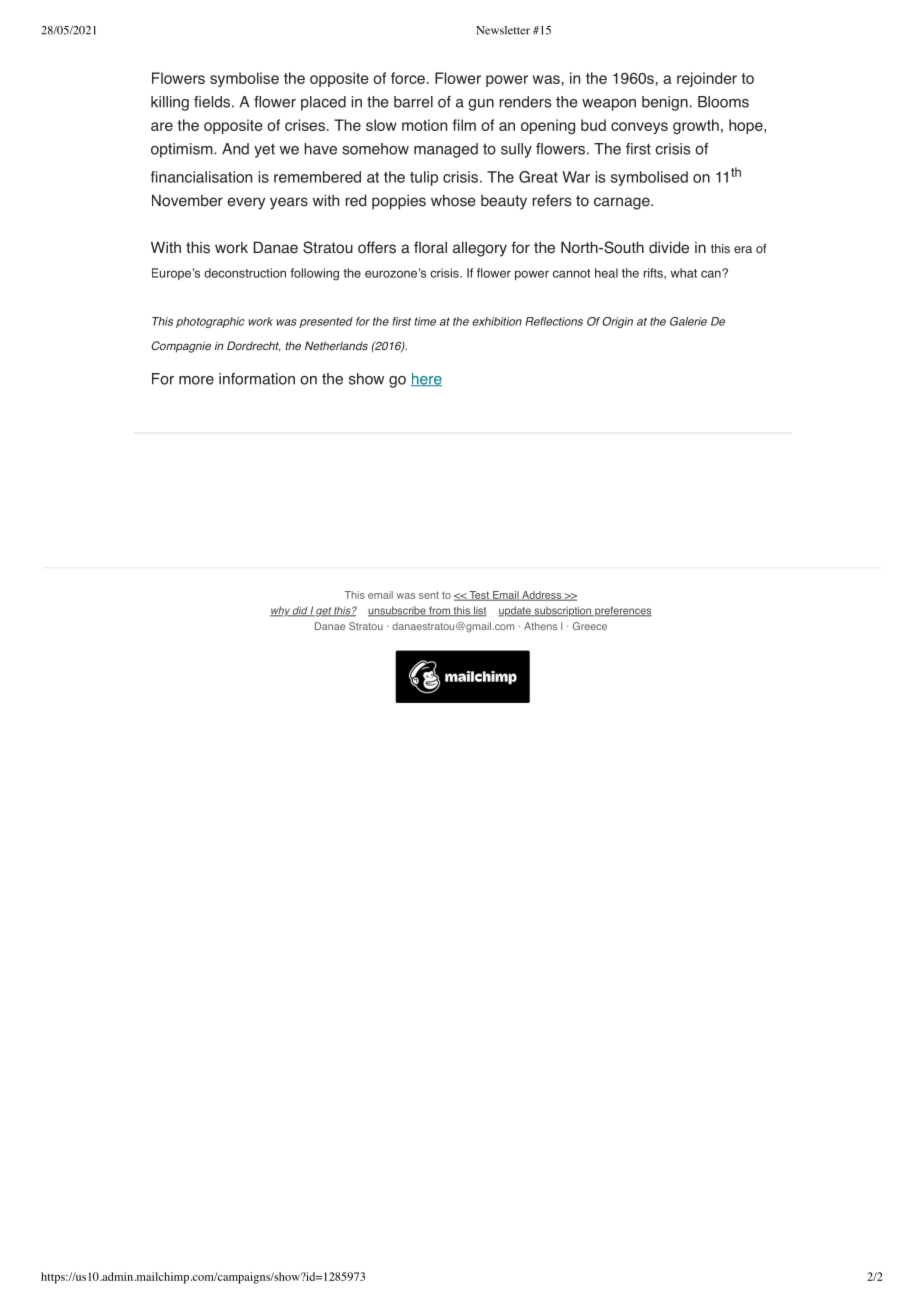 The image size is (924, 1307). What do you see at coordinates (503, 30) in the screenshot?
I see `Newsletter` at bounding box center [503, 30].
